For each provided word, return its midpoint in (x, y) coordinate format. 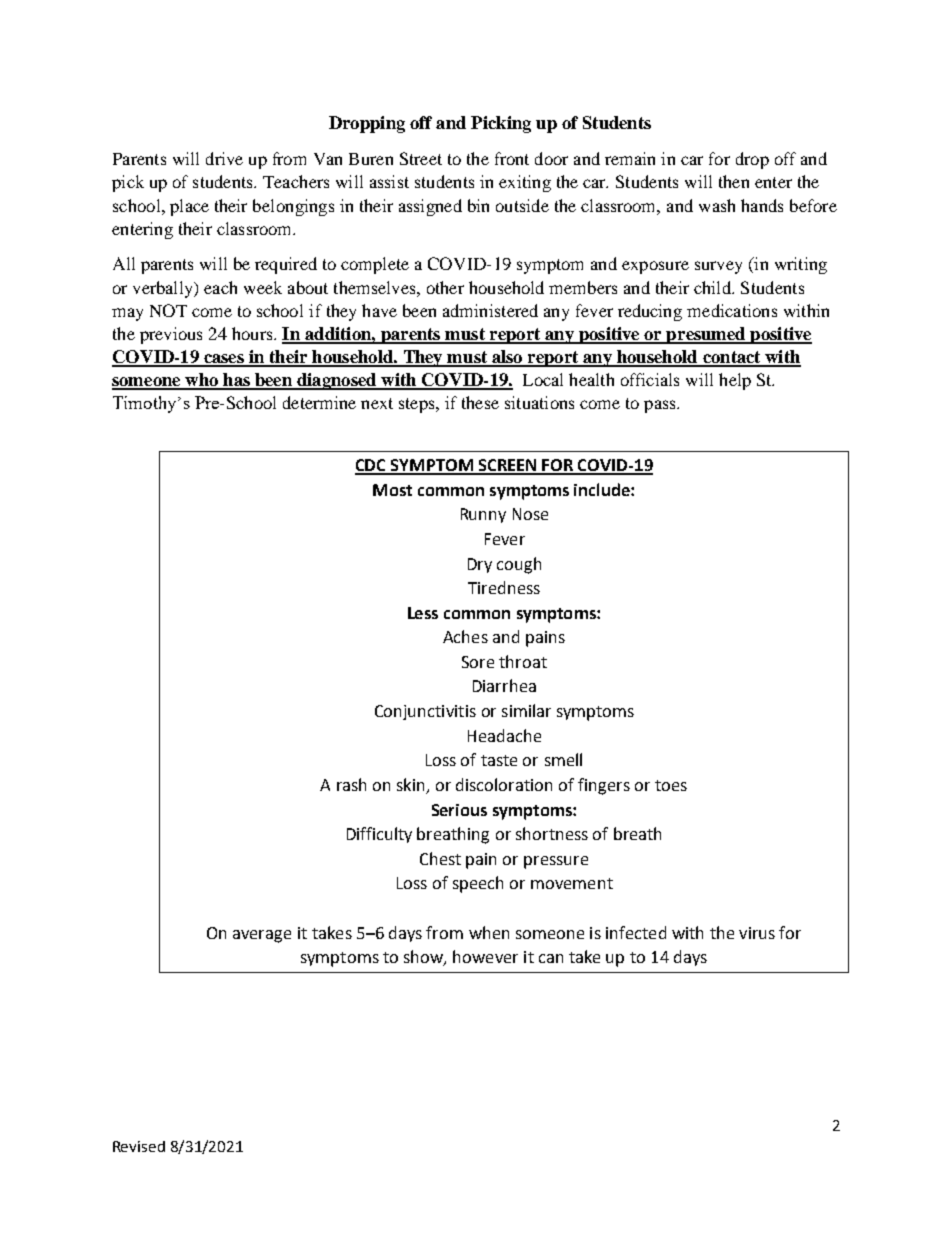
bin (478, 205)
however (485, 956)
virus (757, 933)
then (734, 181)
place (189, 207)
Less (423, 613)
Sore (478, 662)
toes (671, 785)
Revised (139, 1146)
